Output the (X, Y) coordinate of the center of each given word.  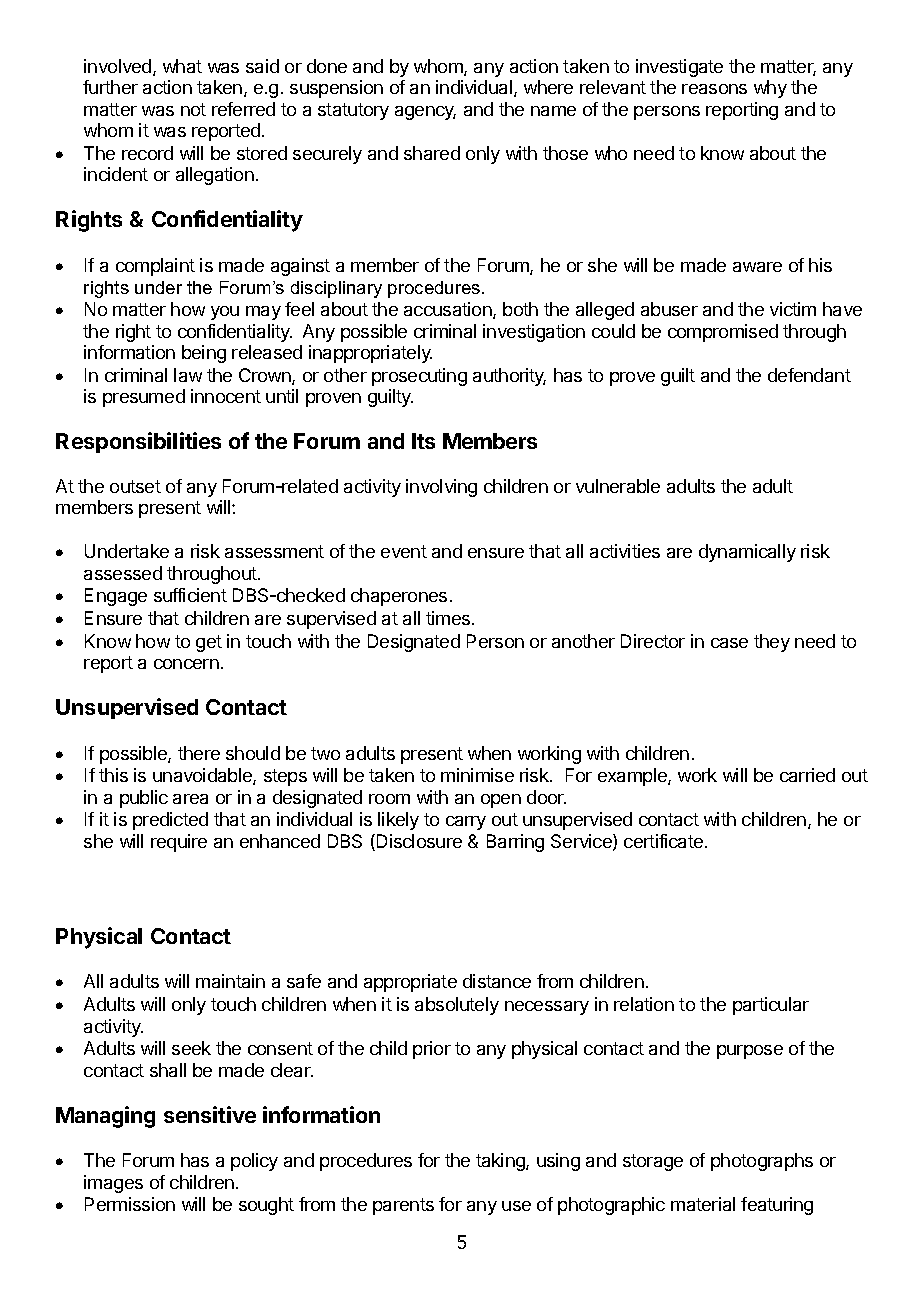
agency (425, 113)
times (449, 618)
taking (501, 1162)
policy (254, 1162)
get (209, 643)
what (182, 66)
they (772, 643)
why (770, 89)
